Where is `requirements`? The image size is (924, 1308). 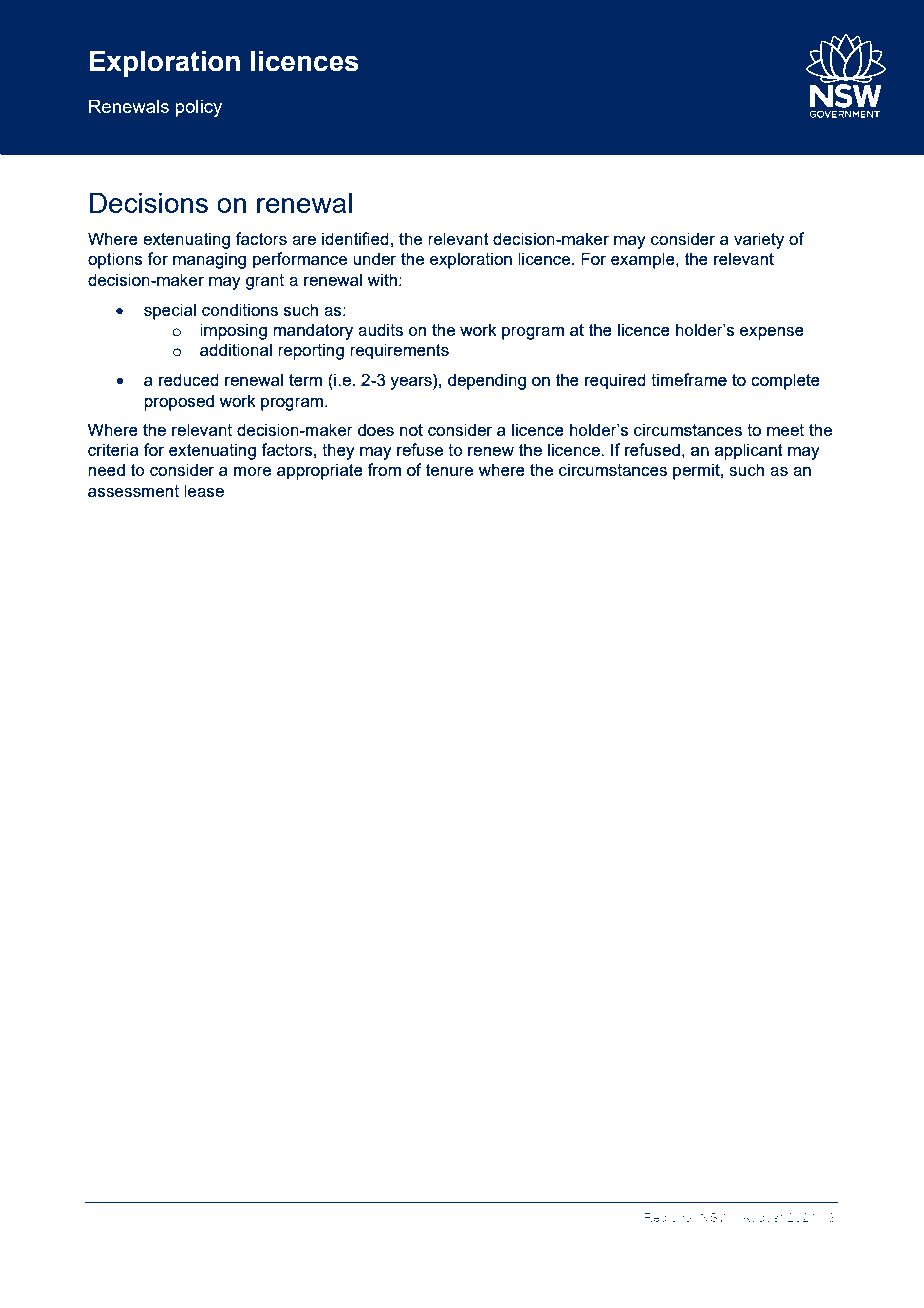
requirements is located at coordinates (399, 351).
